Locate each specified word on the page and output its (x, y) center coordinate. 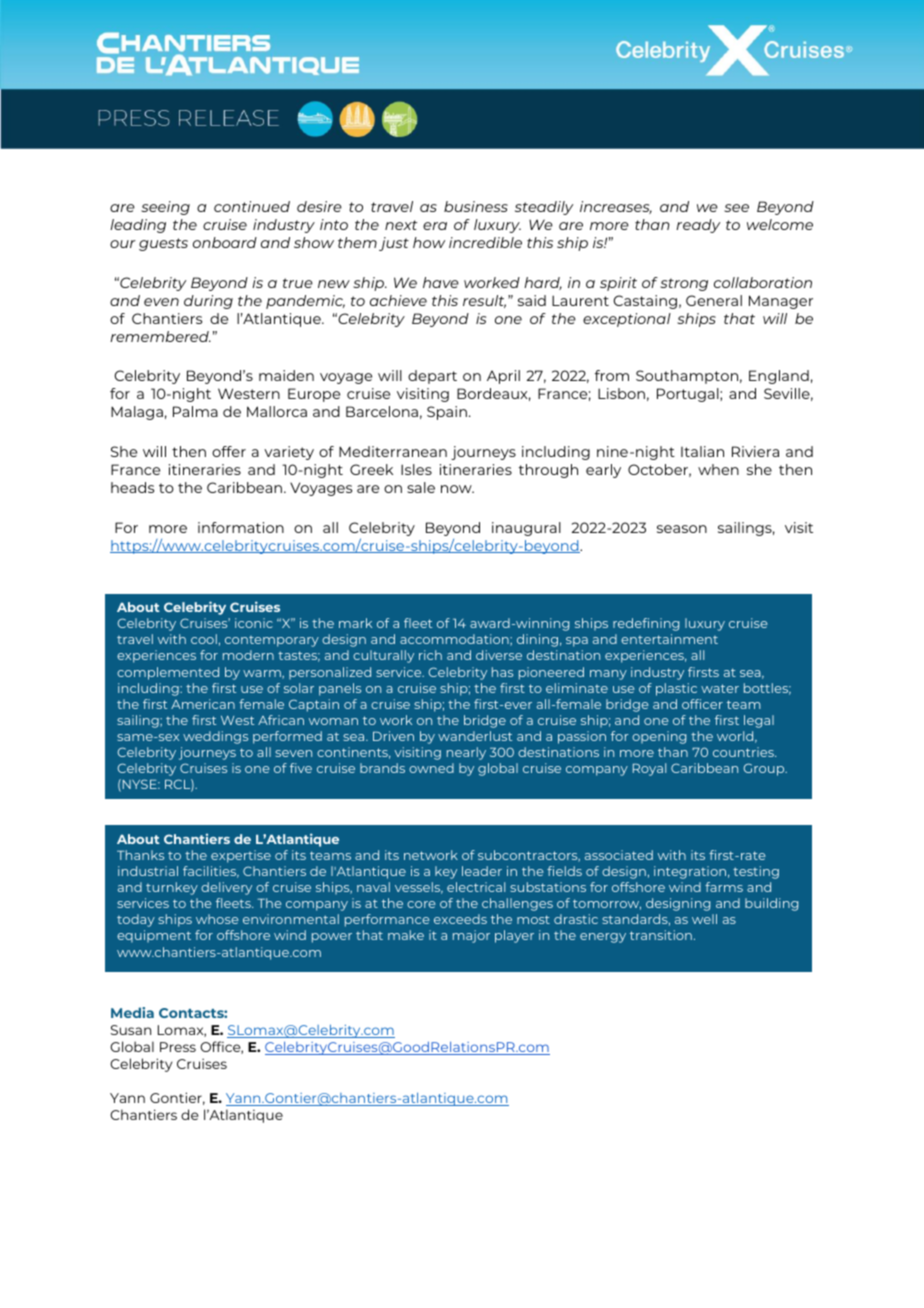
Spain (447, 413)
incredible (485, 242)
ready (698, 226)
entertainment (669, 639)
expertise (241, 856)
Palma (195, 411)
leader (482, 871)
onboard (225, 242)
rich (430, 655)
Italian (702, 451)
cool (204, 639)
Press (178, 1047)
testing (756, 872)
